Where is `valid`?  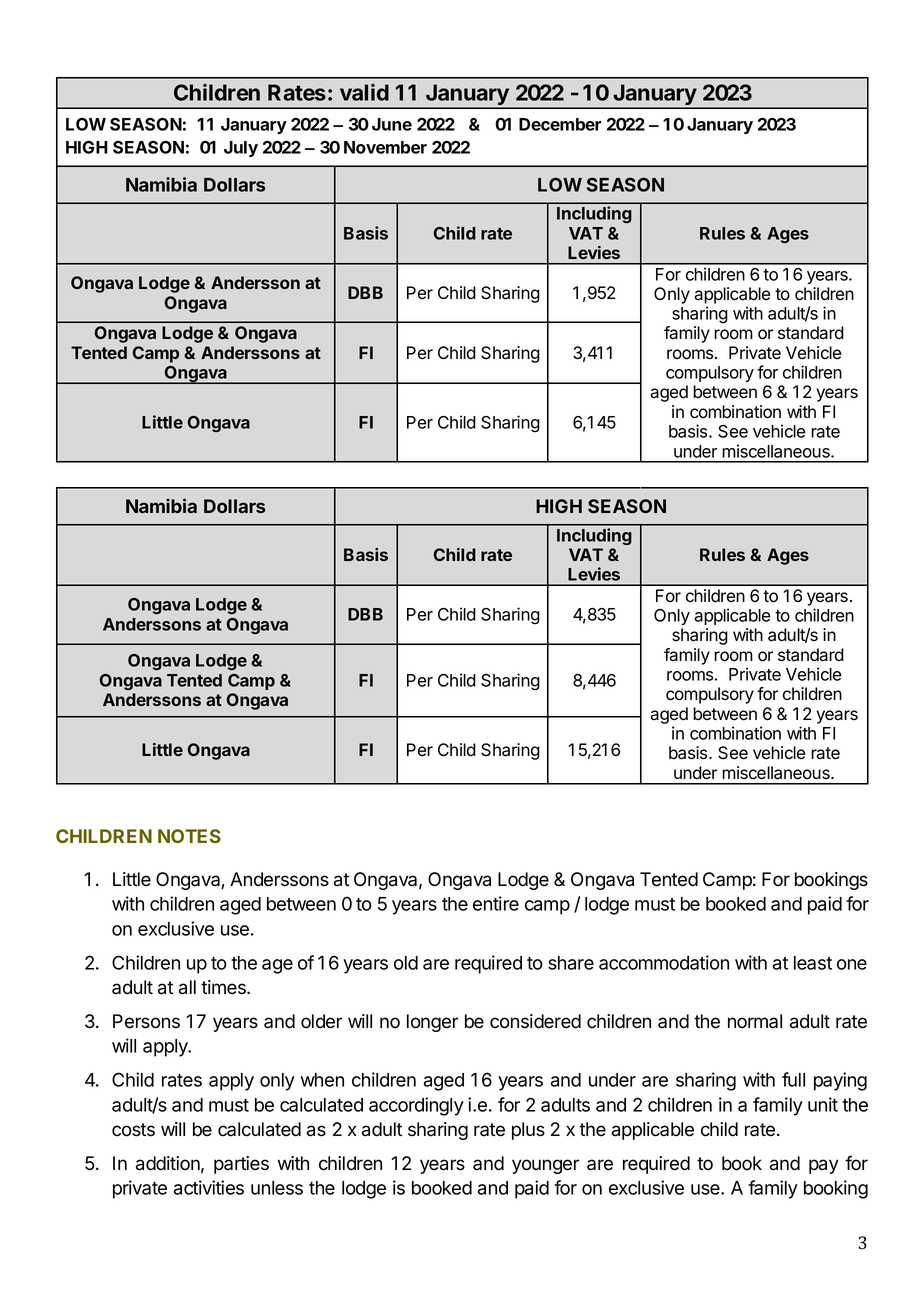 valid is located at coordinates (364, 92).
